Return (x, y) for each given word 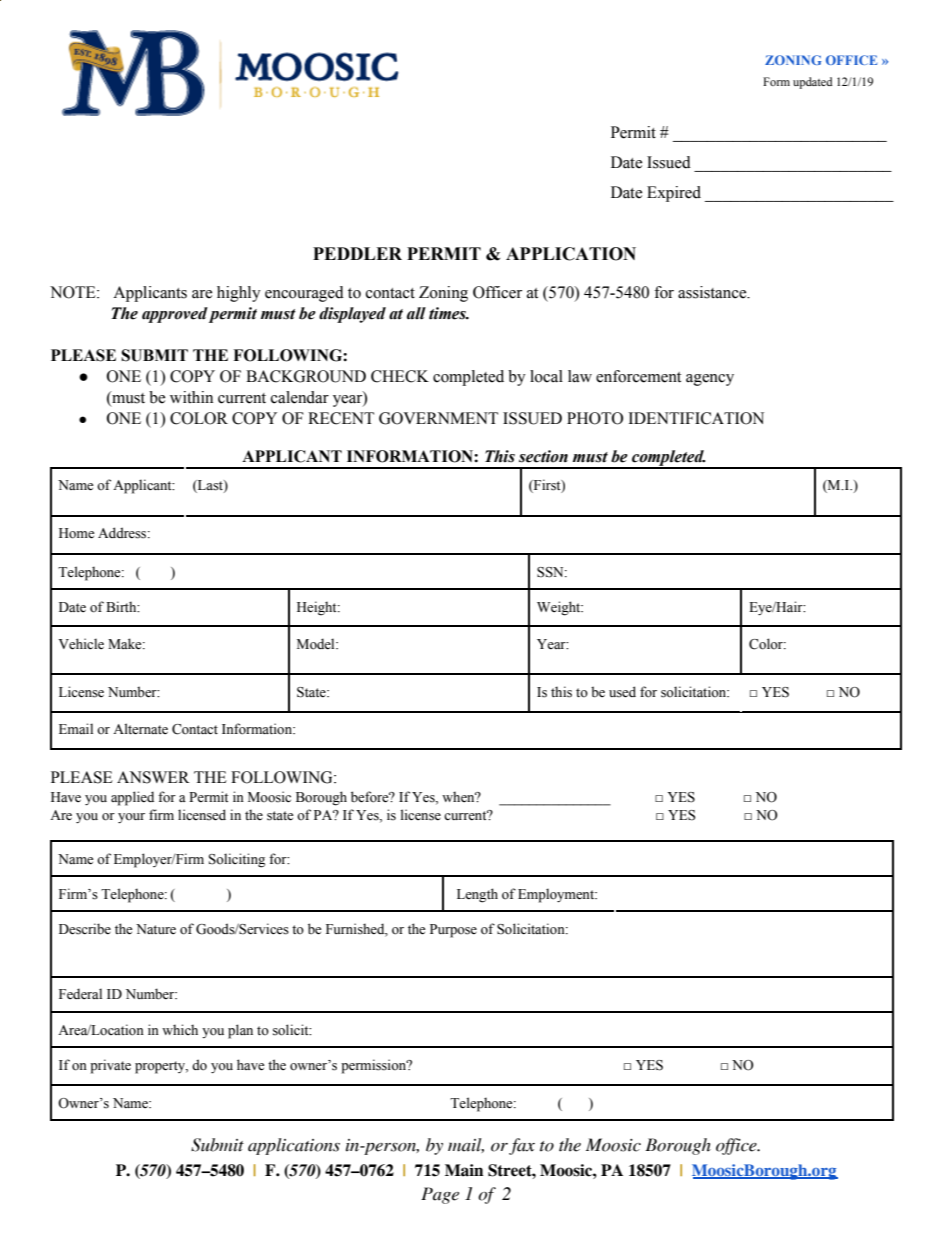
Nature (156, 929)
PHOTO (595, 418)
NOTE (74, 292)
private (110, 1066)
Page (440, 1195)
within (191, 397)
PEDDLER (357, 253)
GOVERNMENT (438, 418)
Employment (557, 895)
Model (317, 644)
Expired (674, 194)
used (622, 692)
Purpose (453, 931)
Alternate (140, 729)
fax (522, 1146)
